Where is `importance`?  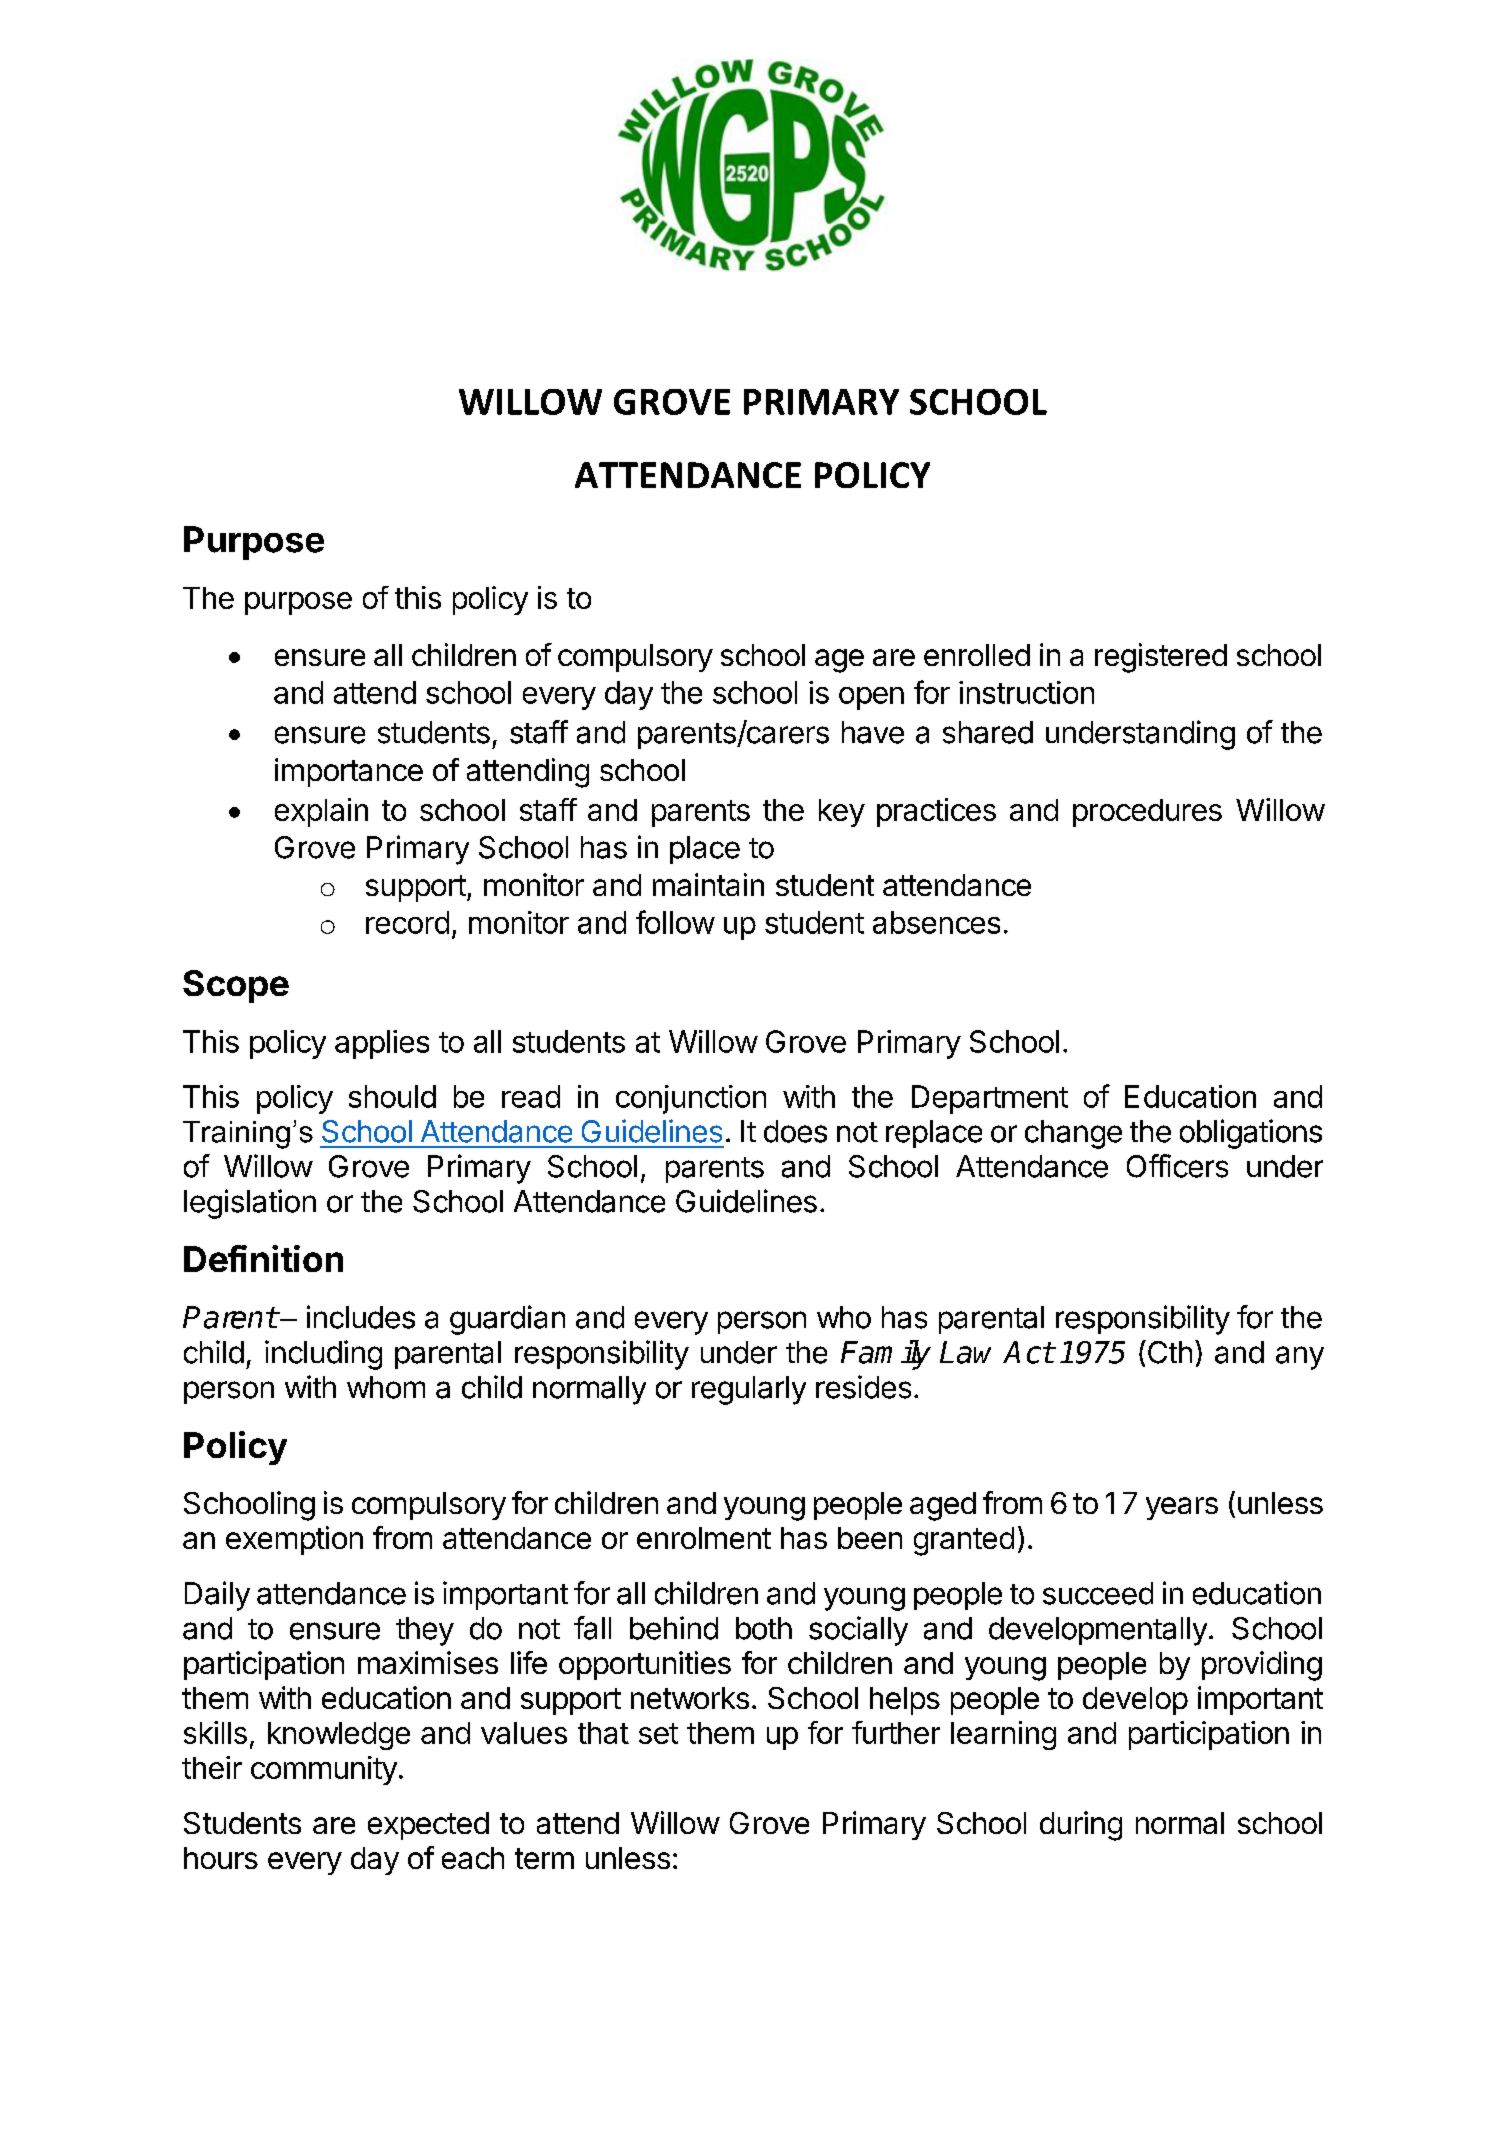
importance is located at coordinates (349, 772).
